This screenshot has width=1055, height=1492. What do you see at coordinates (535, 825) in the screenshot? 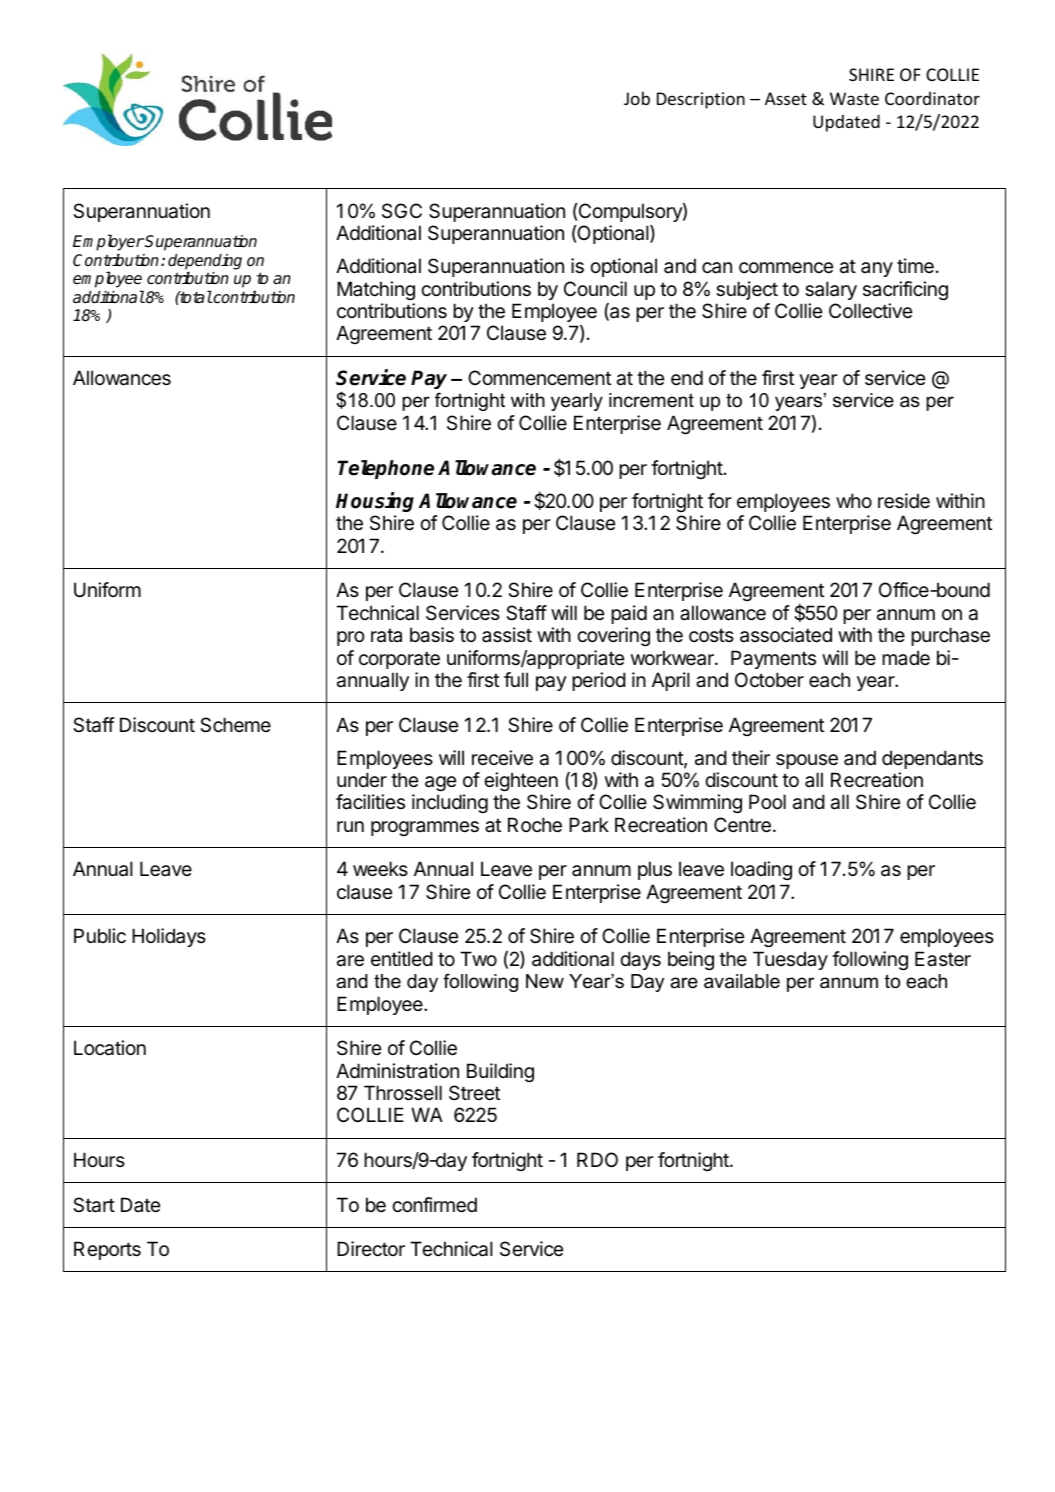
I see `Roche` at bounding box center [535, 825].
